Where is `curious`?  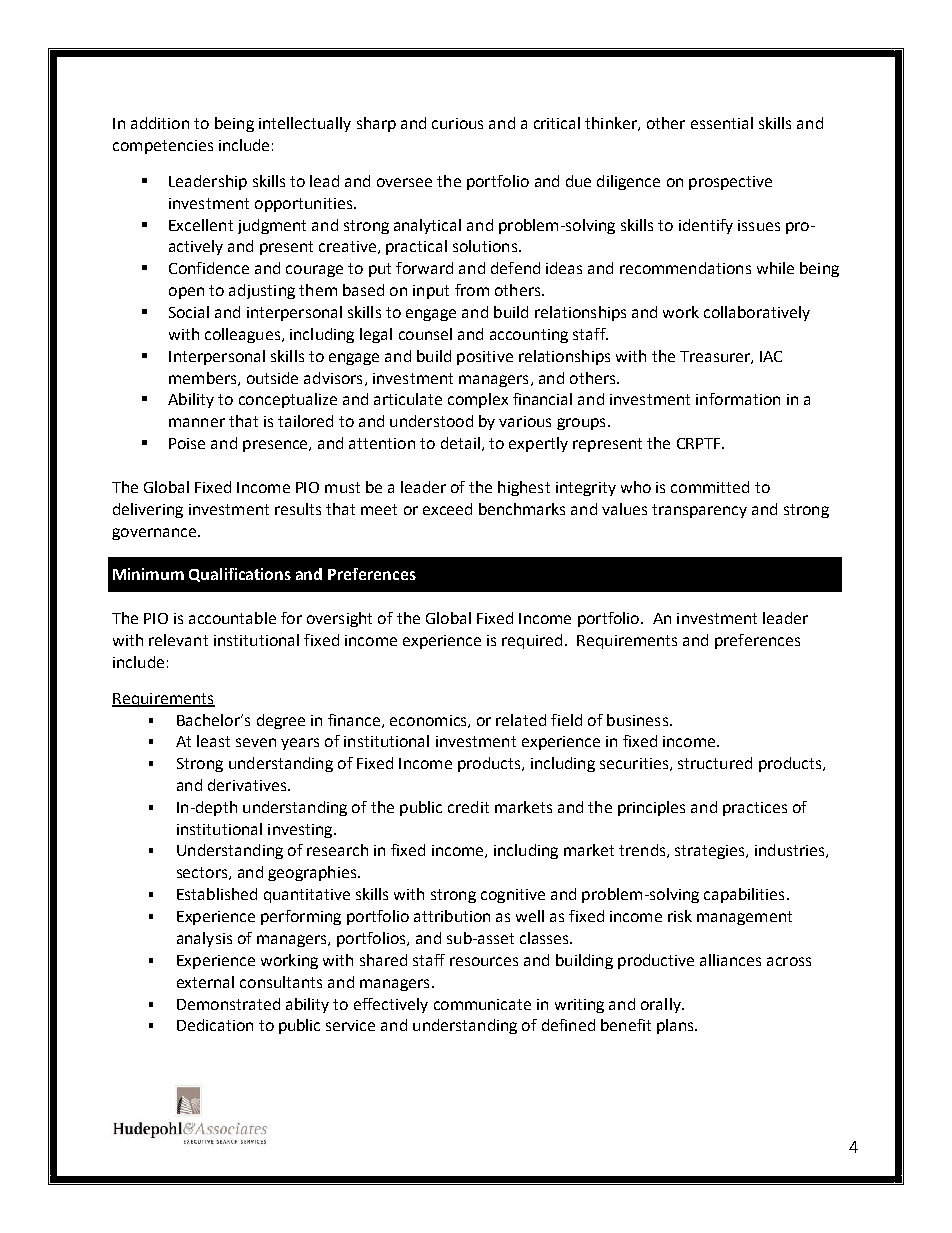
curious is located at coordinates (457, 123).
